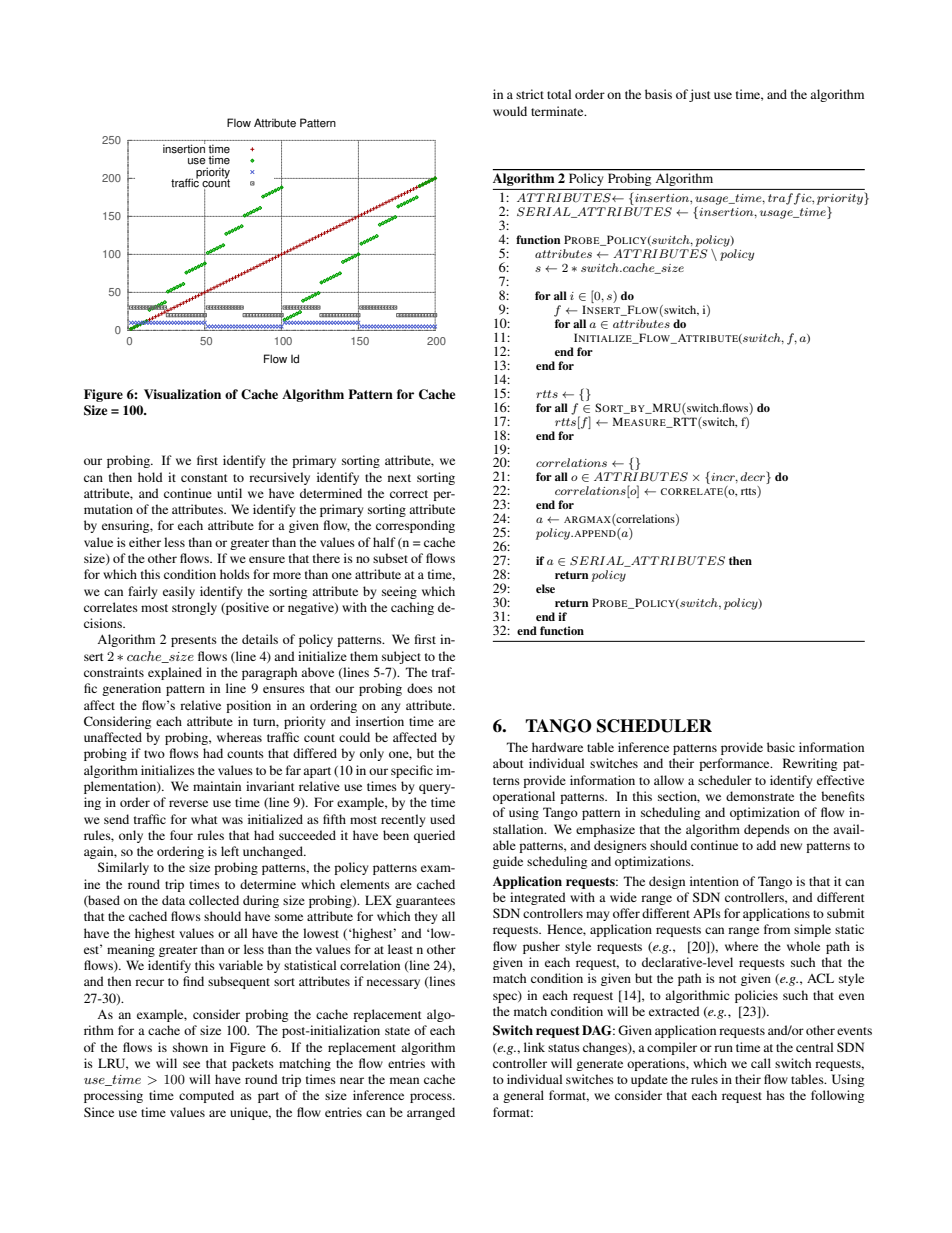 The width and height of the screenshot is (952, 1233). Describe the element at coordinates (206, 1096) in the screenshot. I see `computed` at that location.
